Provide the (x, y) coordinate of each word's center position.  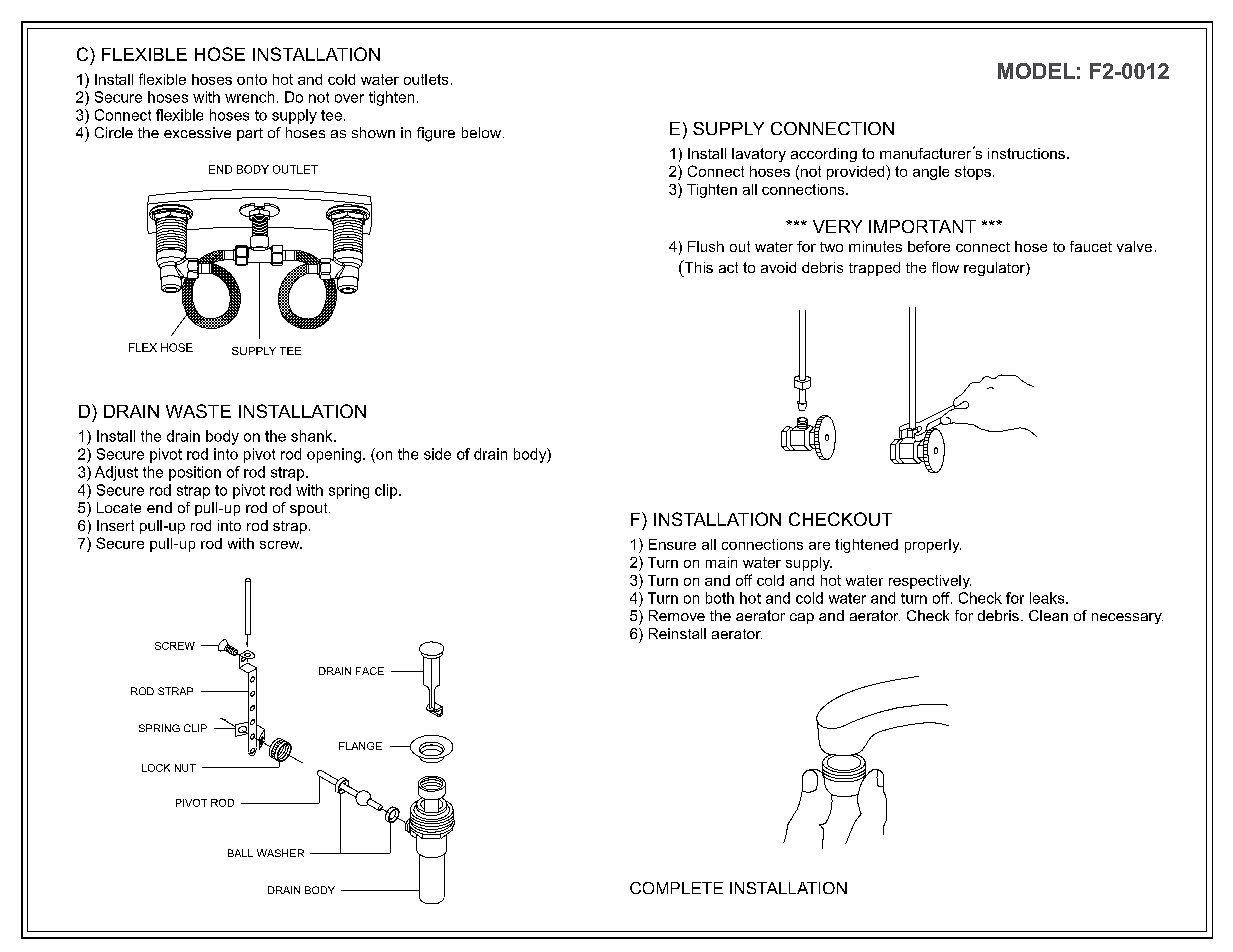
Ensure (672, 544)
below (481, 132)
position (195, 473)
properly (933, 546)
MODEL (1036, 71)
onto (252, 79)
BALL (240, 853)
